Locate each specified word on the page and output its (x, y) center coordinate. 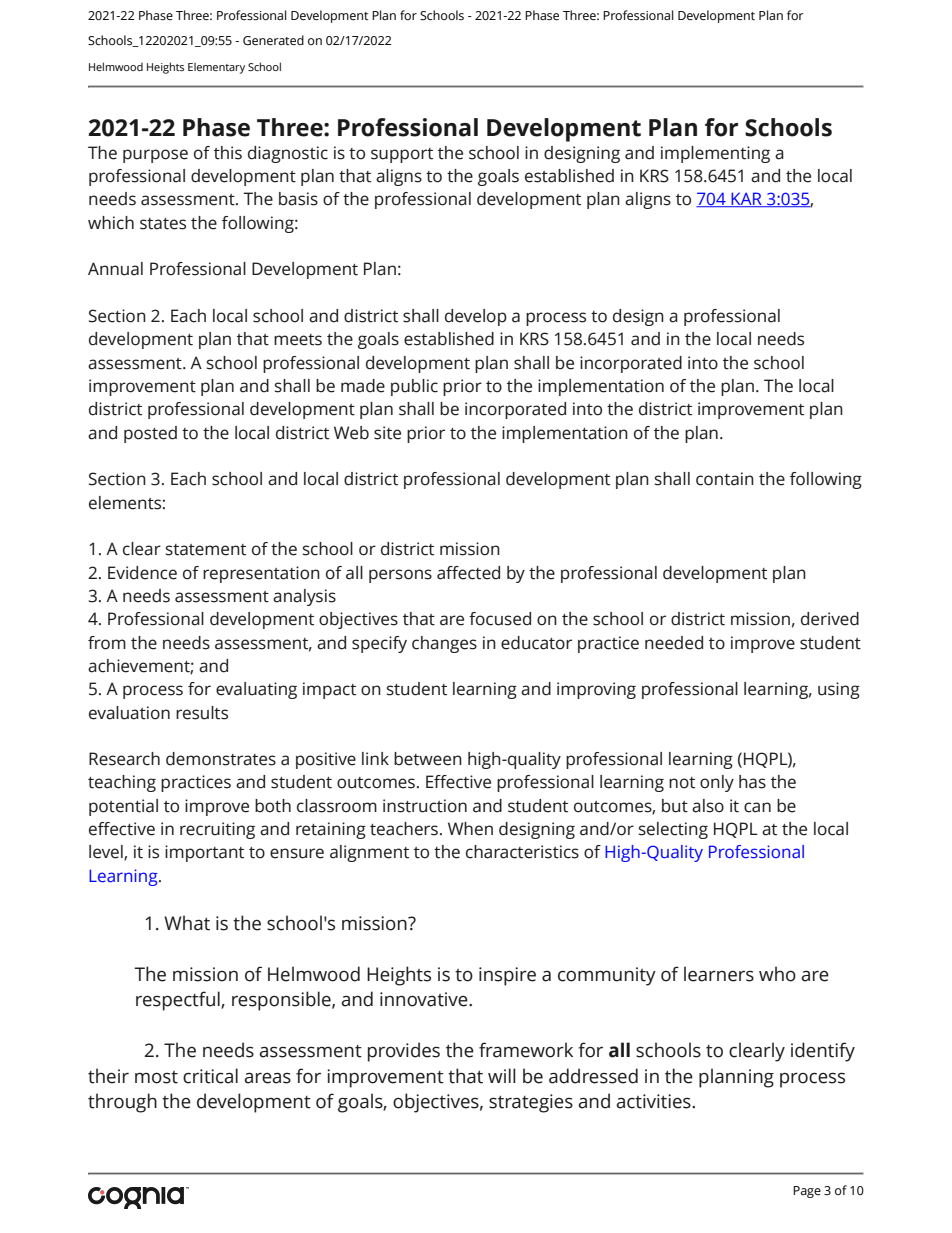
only (717, 783)
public (414, 387)
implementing (715, 154)
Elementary (216, 68)
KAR (746, 199)
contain (725, 479)
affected (468, 573)
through (122, 1103)
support (402, 155)
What (187, 923)
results (202, 713)
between (428, 759)
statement (206, 550)
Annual (115, 269)
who (777, 974)
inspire (507, 976)
